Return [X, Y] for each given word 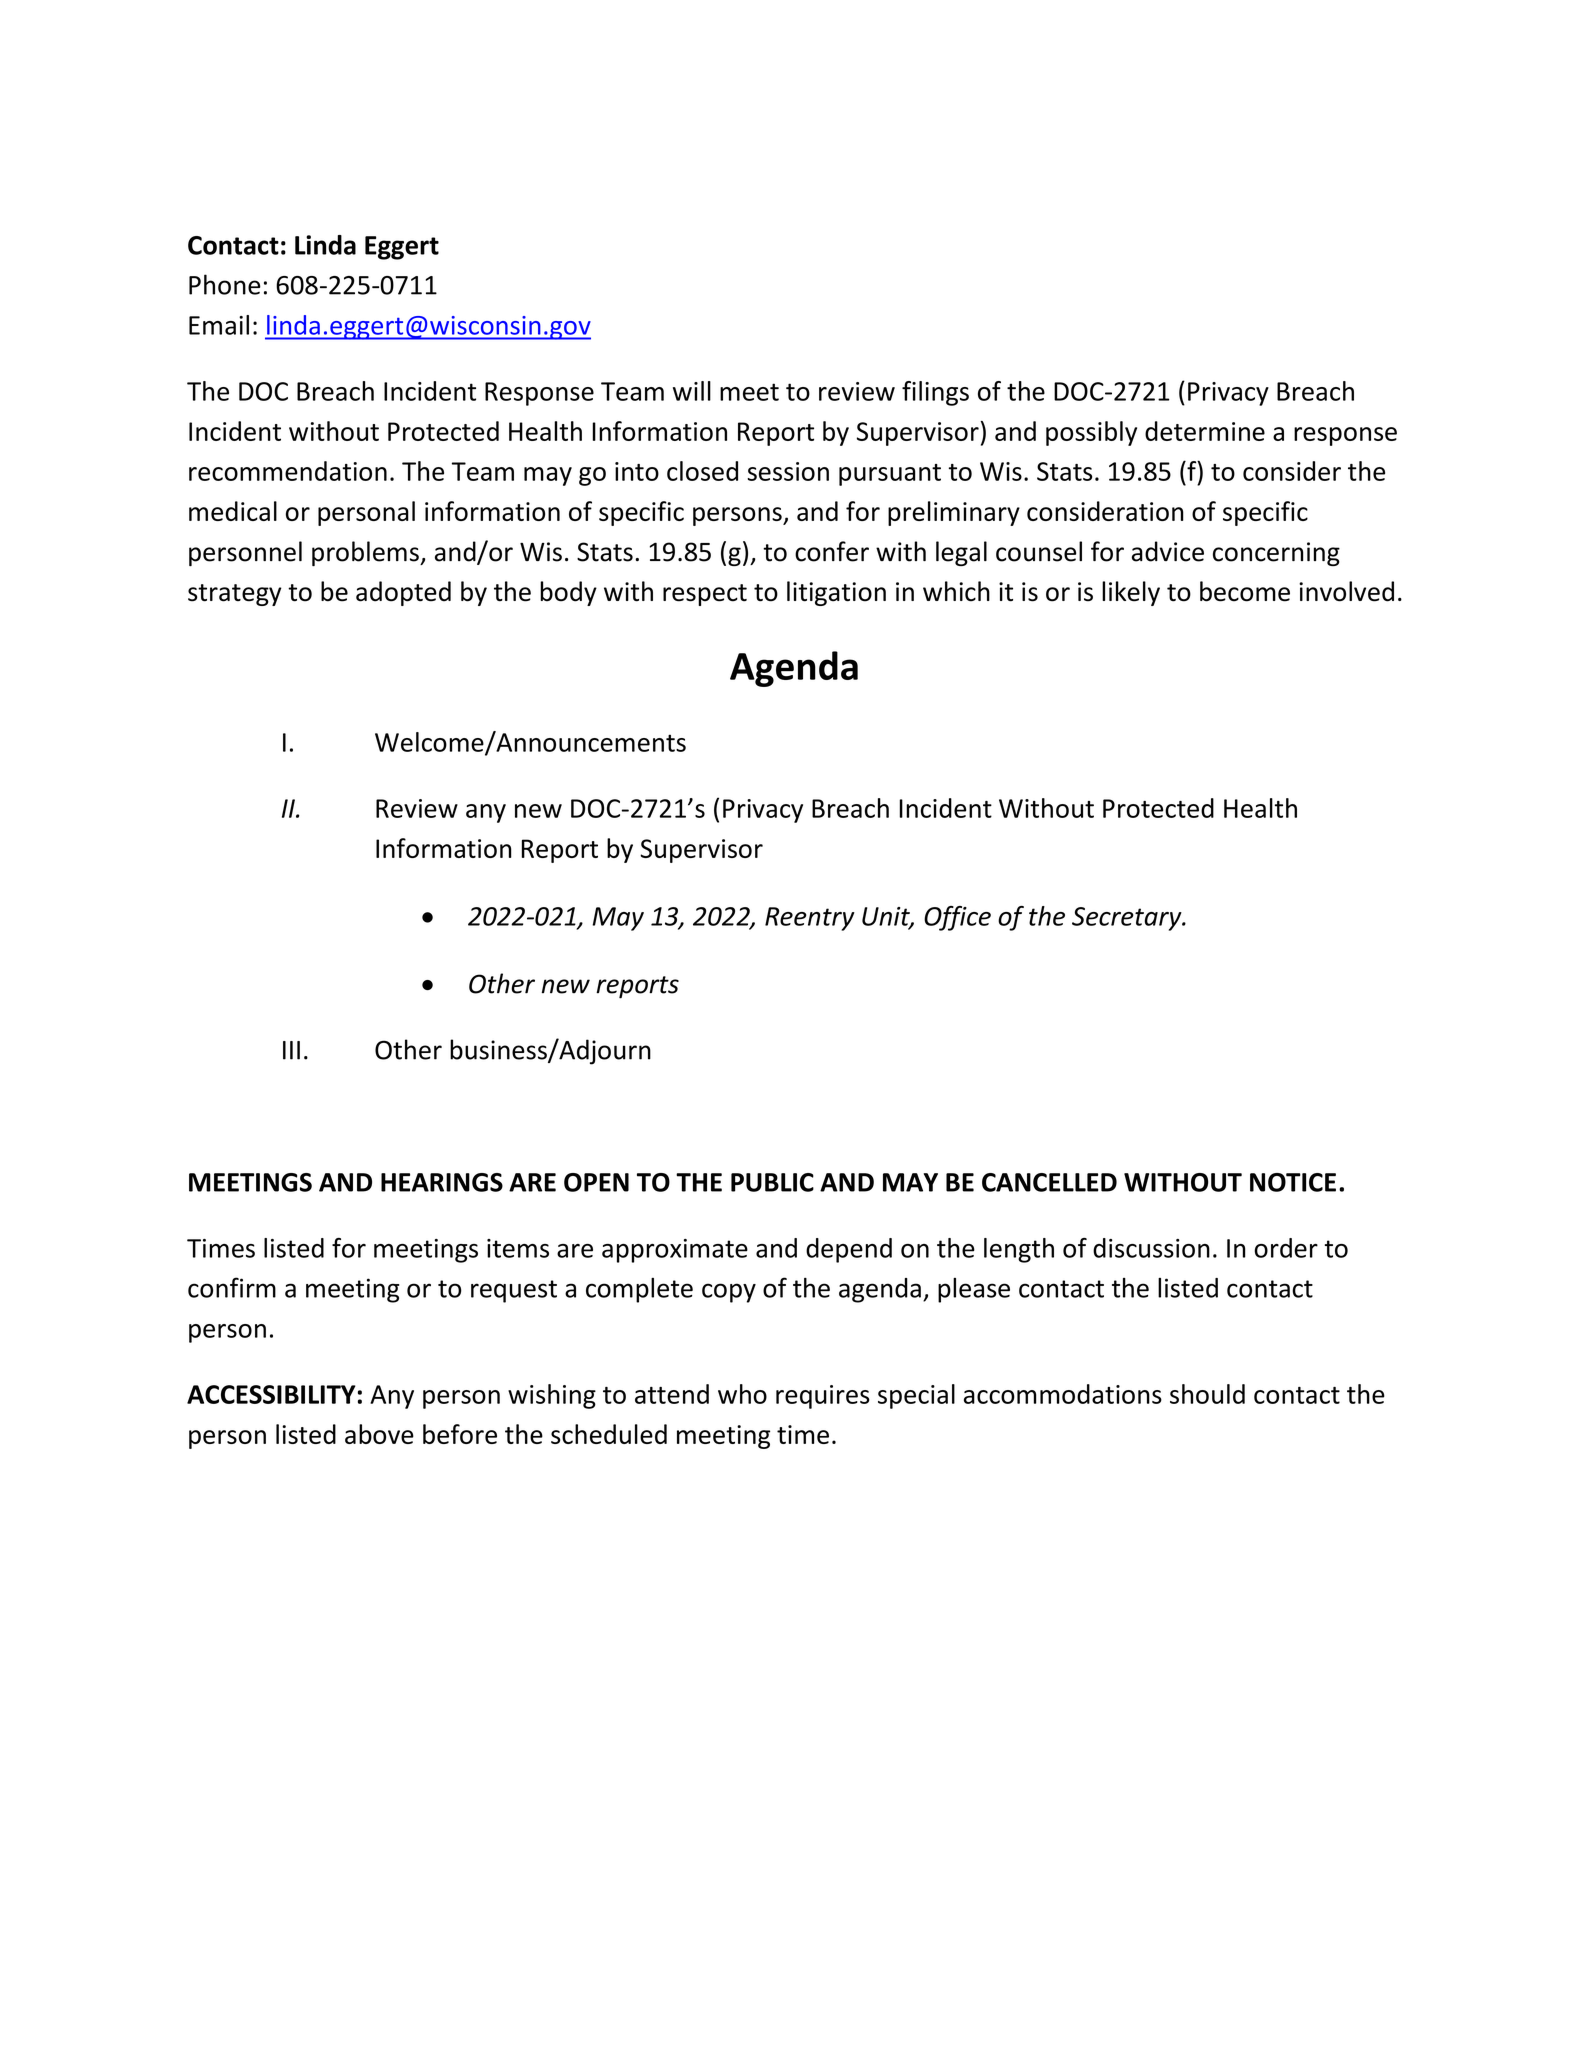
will [692, 391]
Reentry [810, 919]
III [291, 1050]
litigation [836, 593]
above [379, 1434]
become [1245, 591]
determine [1205, 431]
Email [219, 325]
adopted [403, 593]
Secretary [1128, 919]
